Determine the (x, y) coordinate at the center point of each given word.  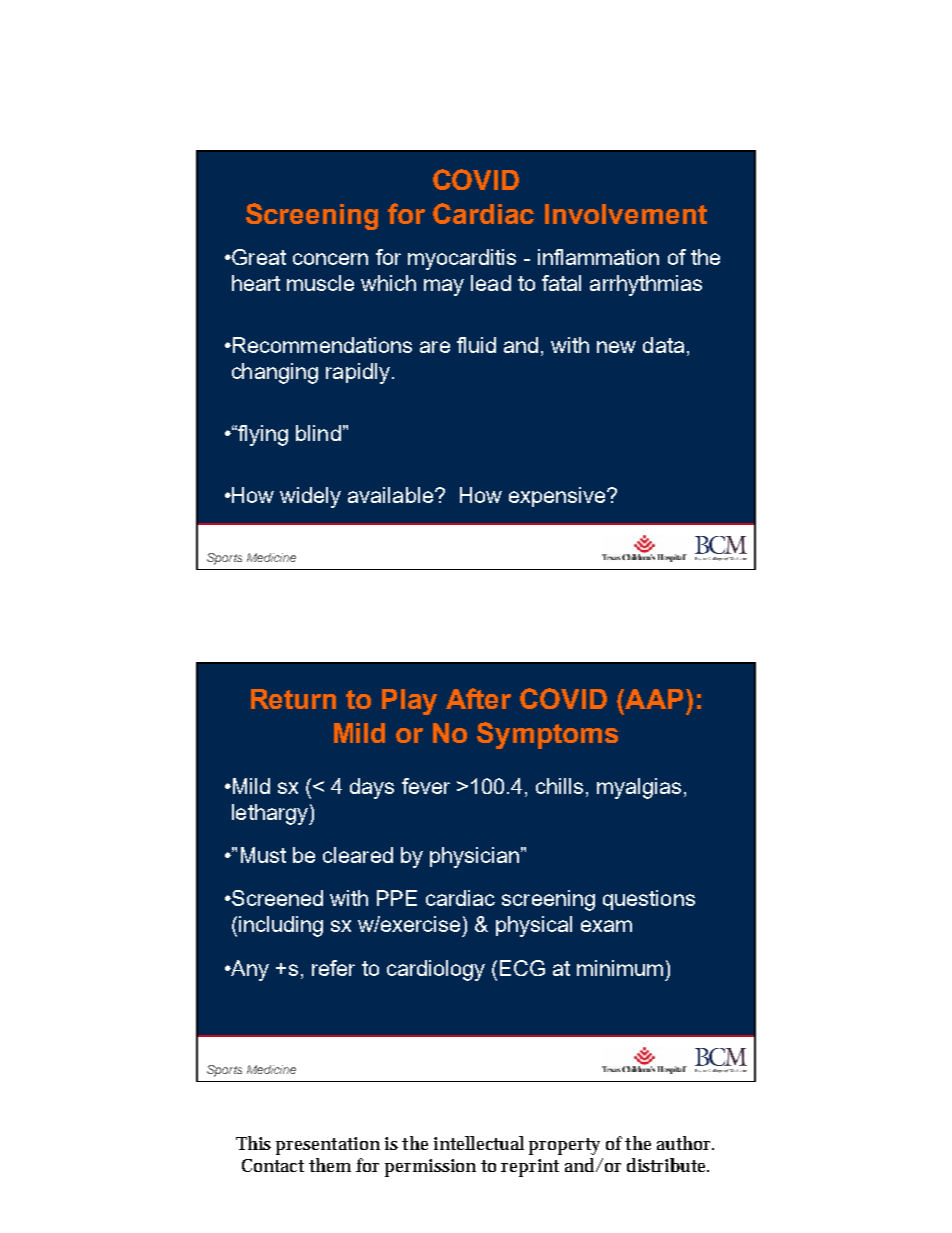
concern (330, 259)
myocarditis (462, 259)
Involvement (626, 214)
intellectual (479, 1143)
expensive (557, 497)
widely (310, 497)
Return (293, 699)
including (281, 926)
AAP (653, 699)
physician (474, 857)
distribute (667, 1165)
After (478, 698)
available (390, 495)
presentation (328, 1146)
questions (649, 900)
